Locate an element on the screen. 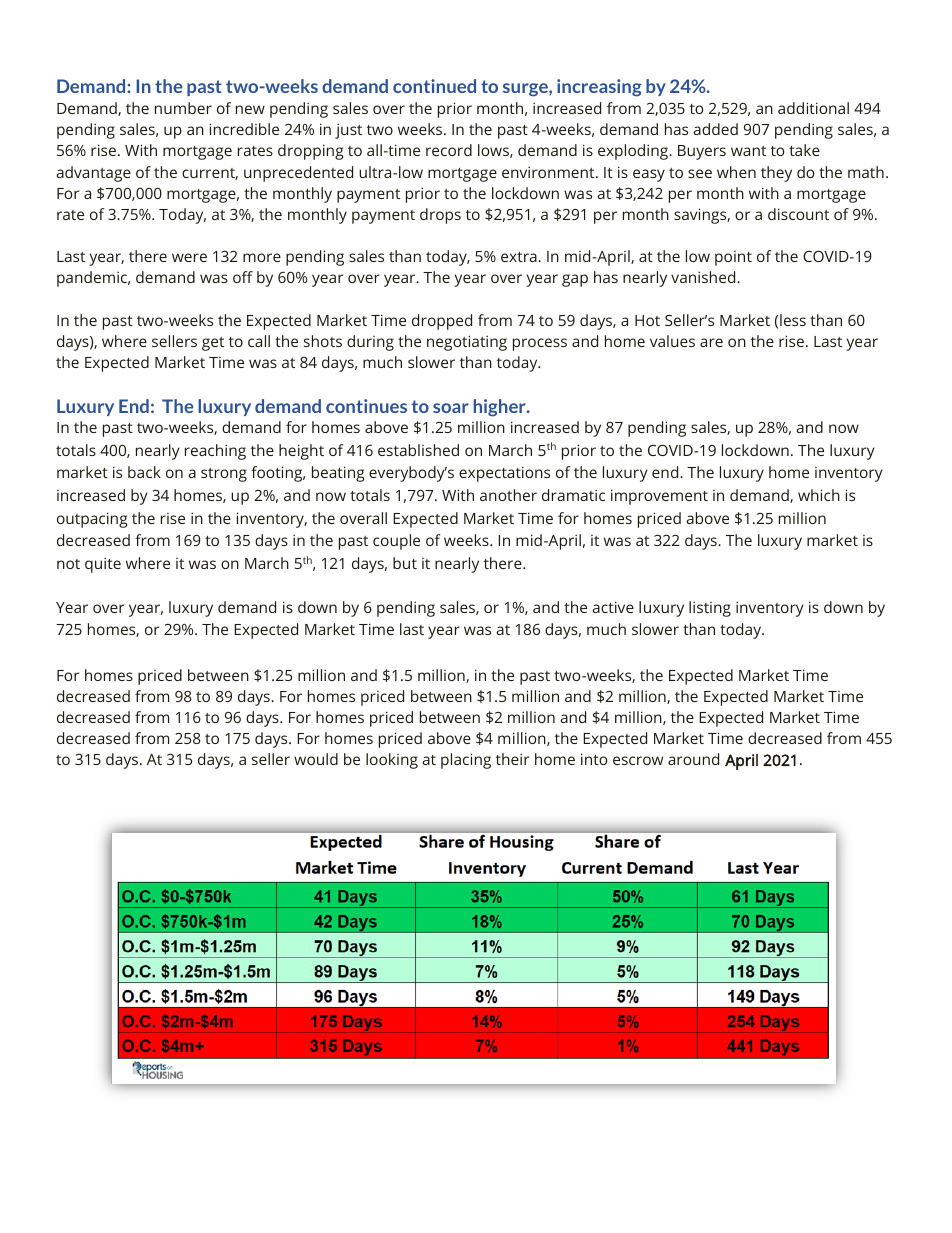 The width and height of the screenshot is (952, 1233). reaching is located at coordinates (215, 452).
